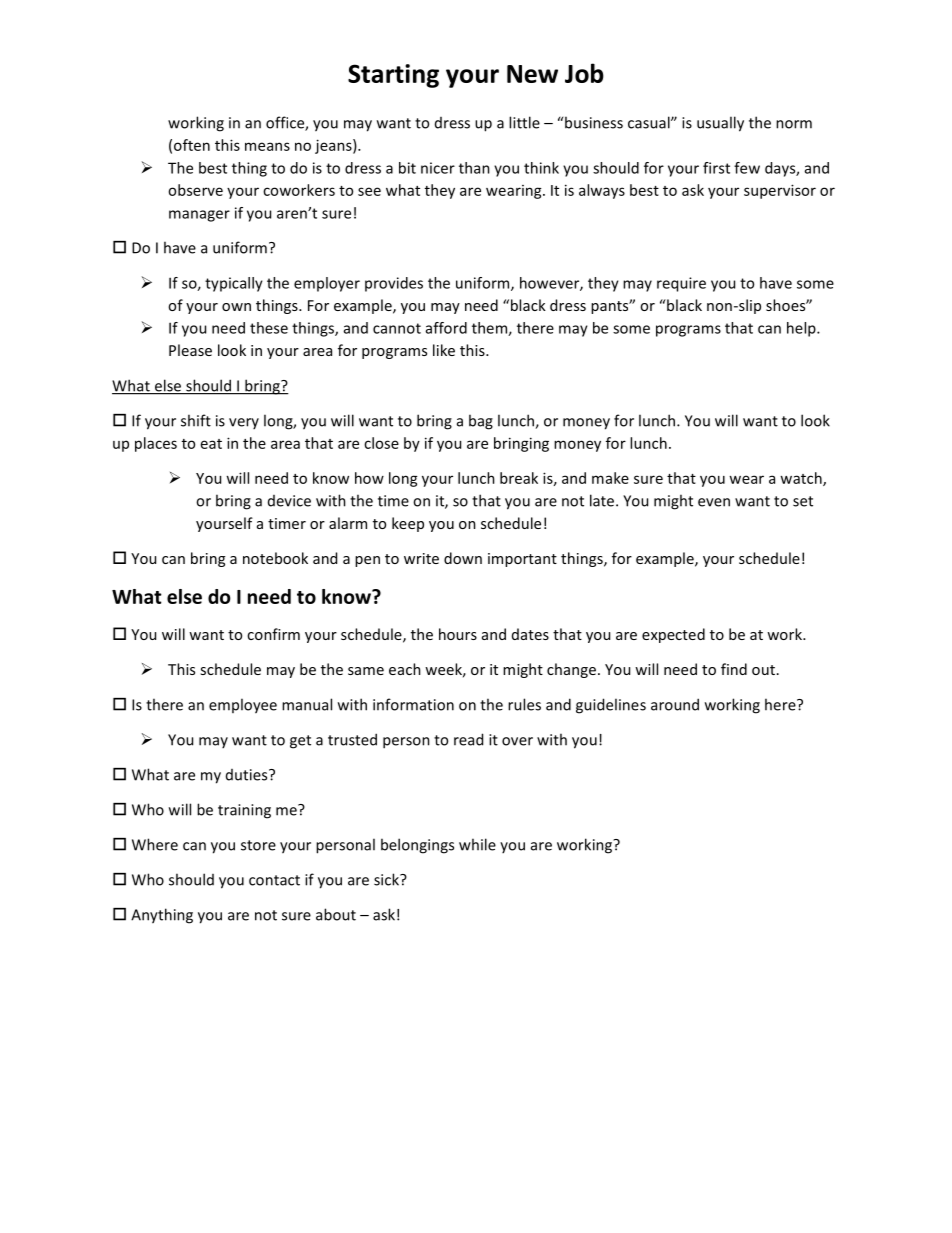 This document has width=952, height=1233. I want to click on afford, so click(446, 328).
